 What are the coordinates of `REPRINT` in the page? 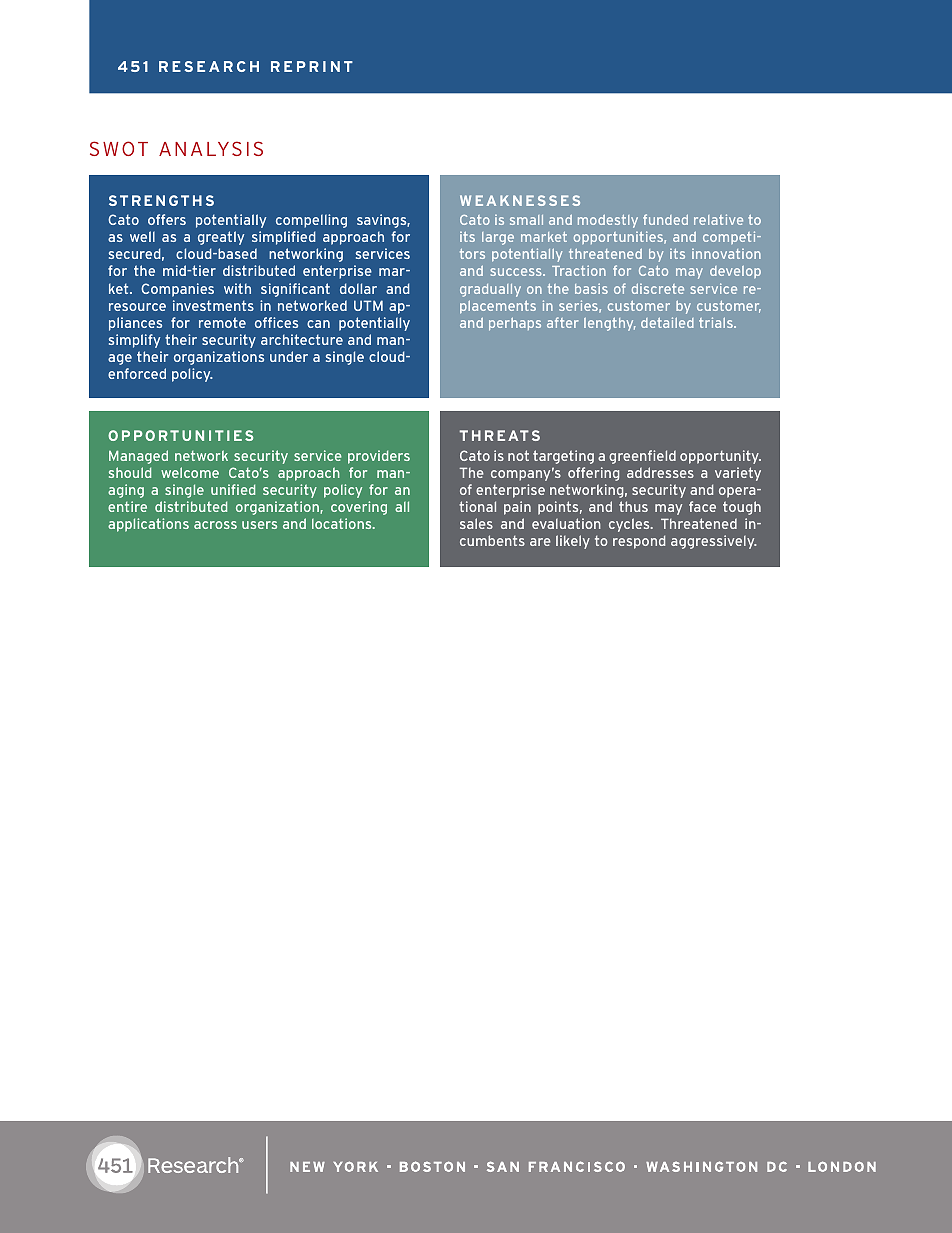 It's located at (312, 66).
